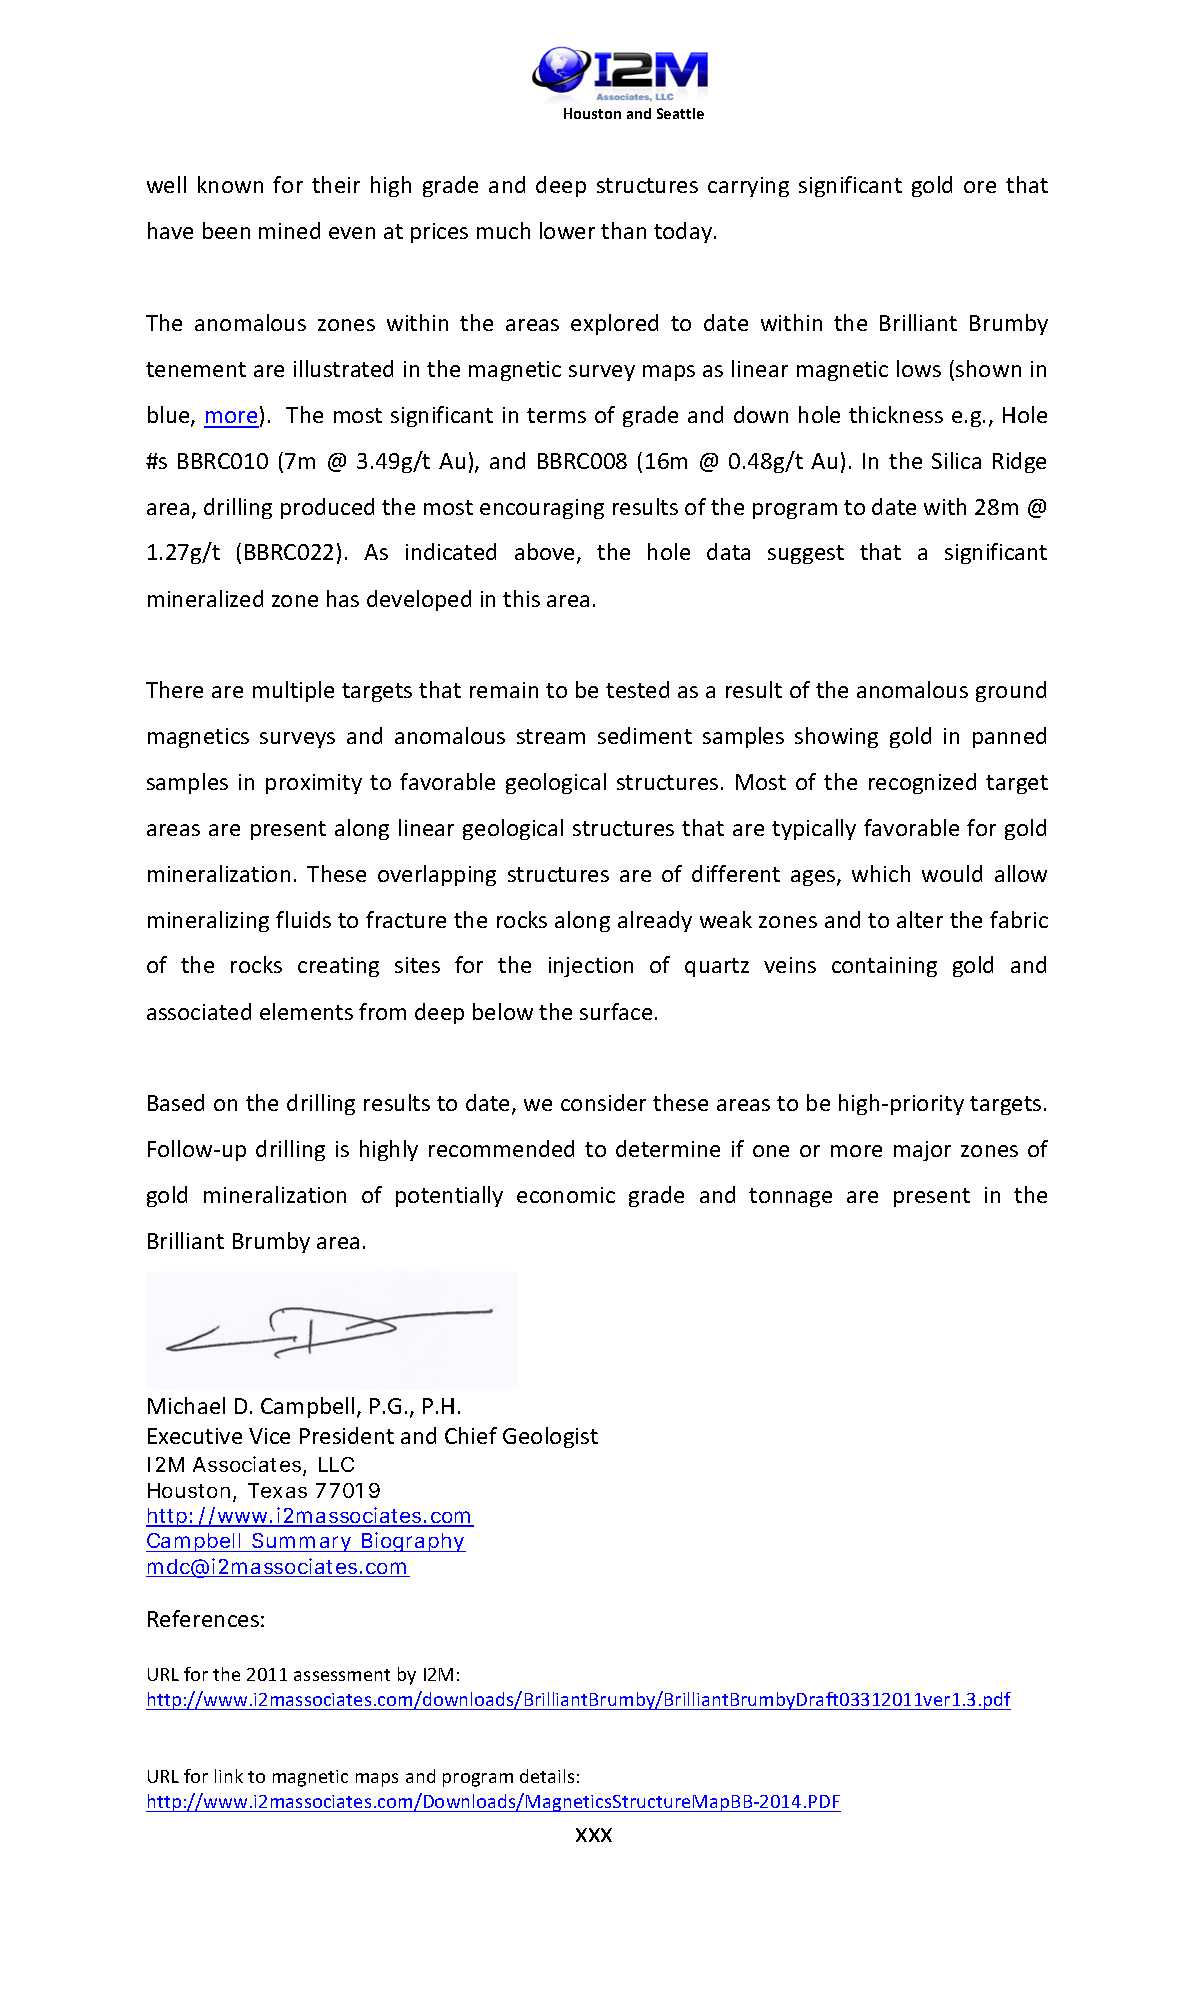  Describe the element at coordinates (269, 1436) in the document. I see `Vice` at that location.
